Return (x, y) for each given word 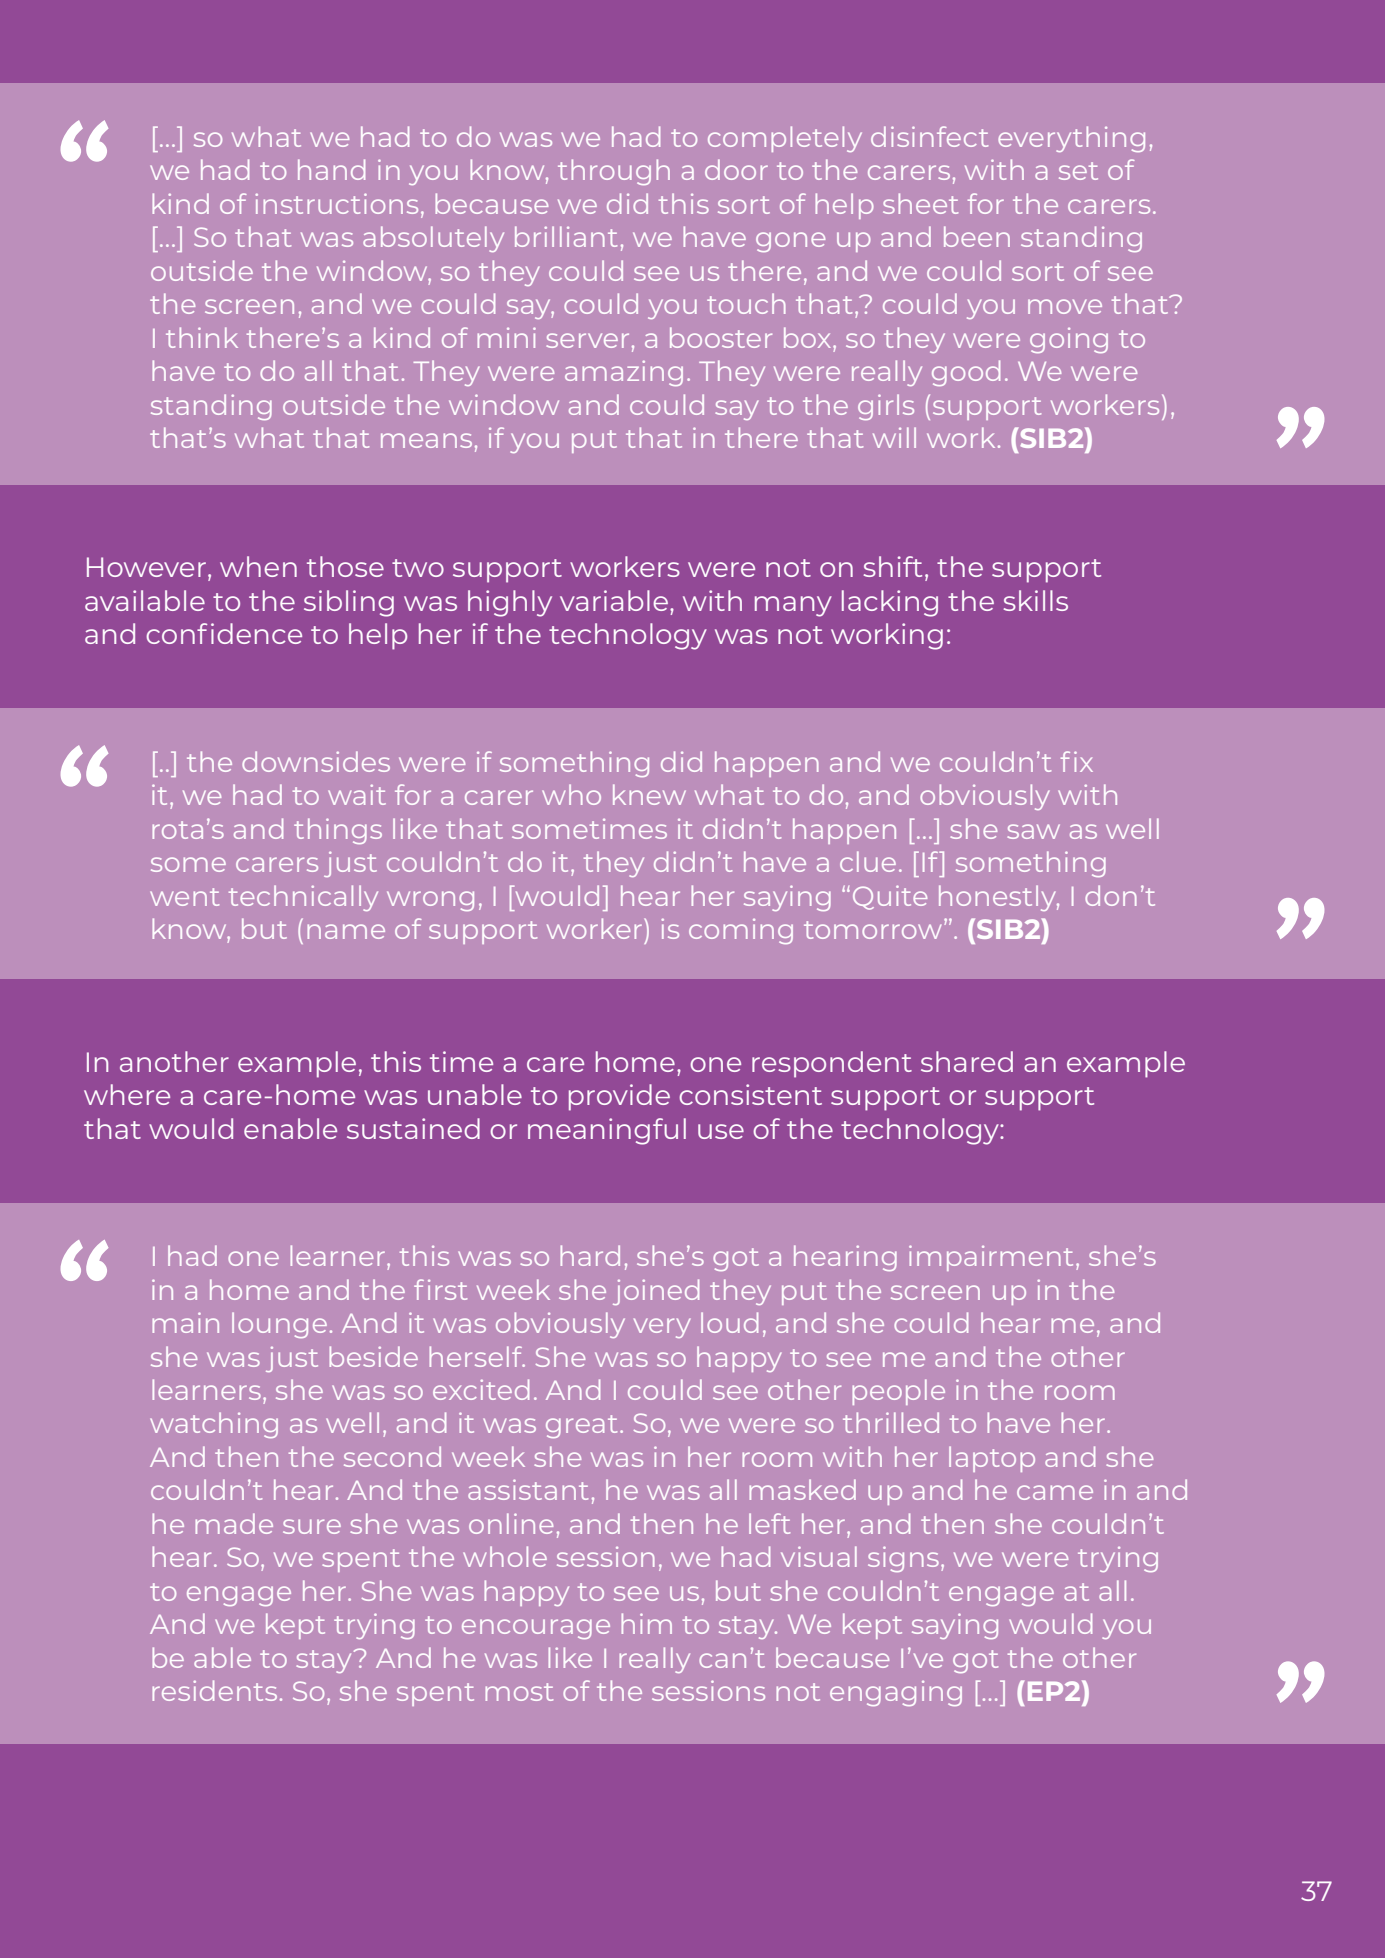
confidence (224, 633)
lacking (890, 603)
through (614, 172)
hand (331, 169)
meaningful (607, 1131)
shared (967, 1061)
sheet (920, 203)
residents (214, 1690)
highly (510, 603)
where (127, 1094)
